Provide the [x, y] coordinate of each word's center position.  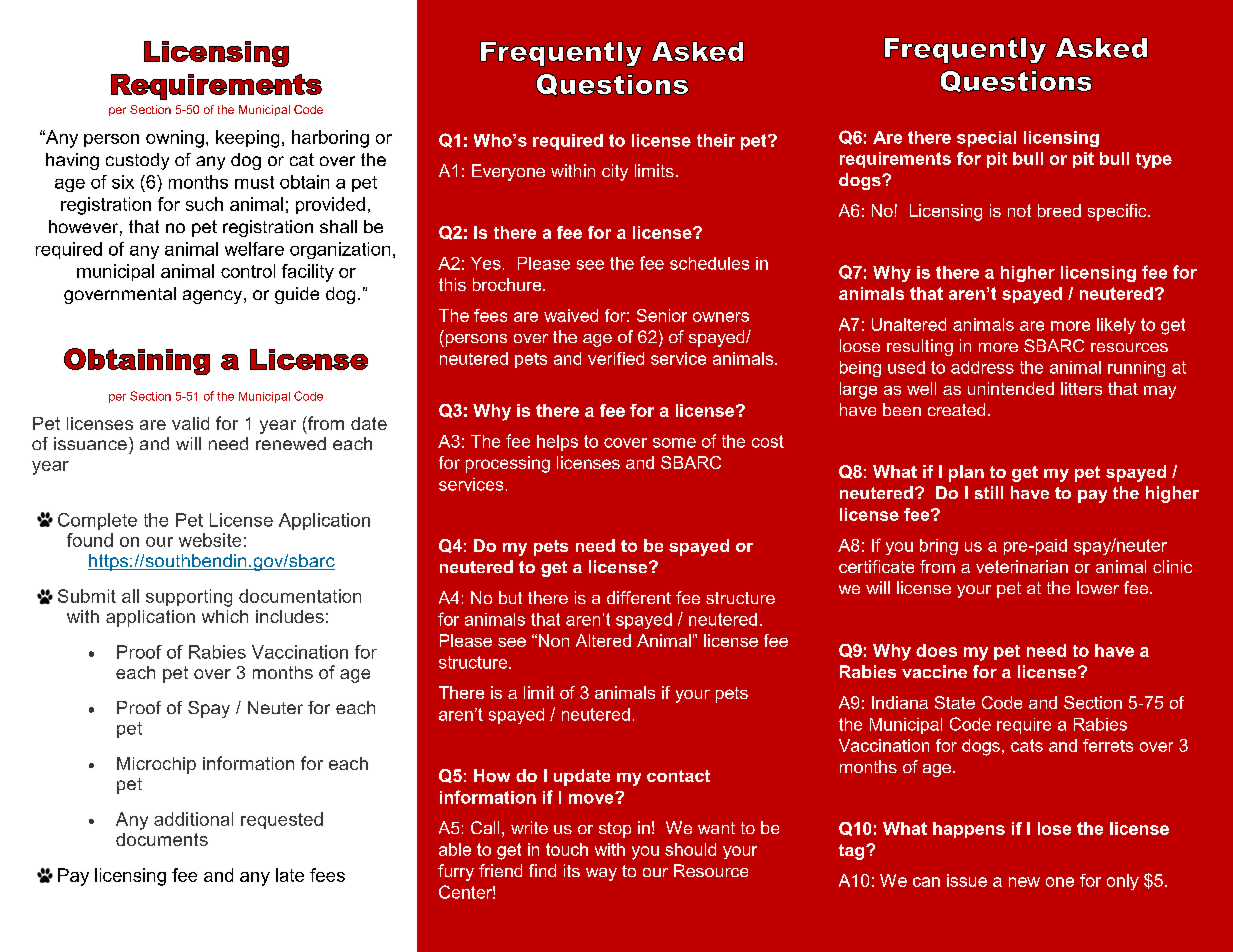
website [210, 540]
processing [508, 464]
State [955, 702]
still [989, 492]
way [601, 874]
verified [616, 358]
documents [162, 839]
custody [137, 161]
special [986, 139]
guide [297, 295]
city [615, 172]
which [225, 616]
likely [1116, 326]
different [639, 597]
